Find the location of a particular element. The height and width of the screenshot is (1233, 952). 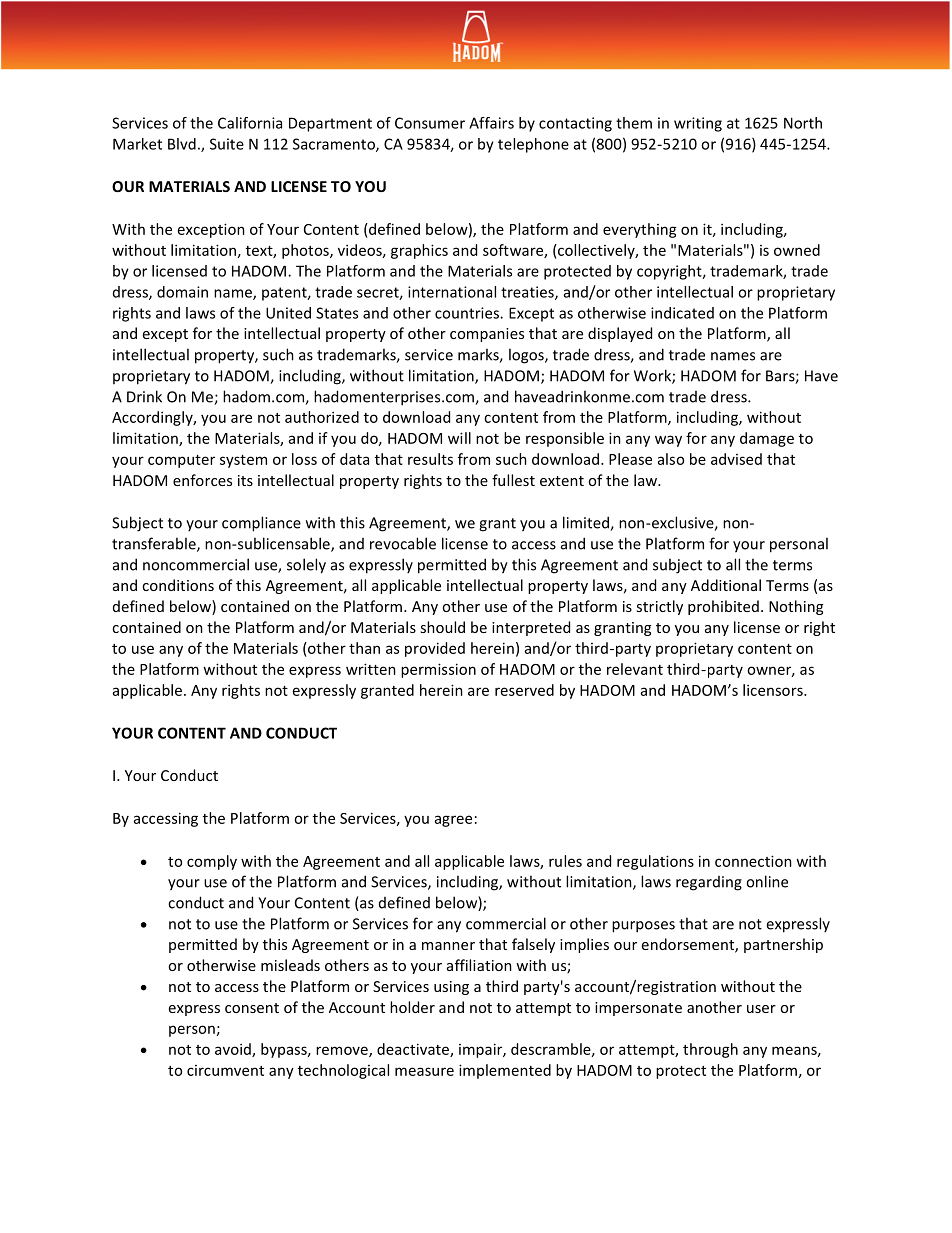

relevant is located at coordinates (635, 669).
